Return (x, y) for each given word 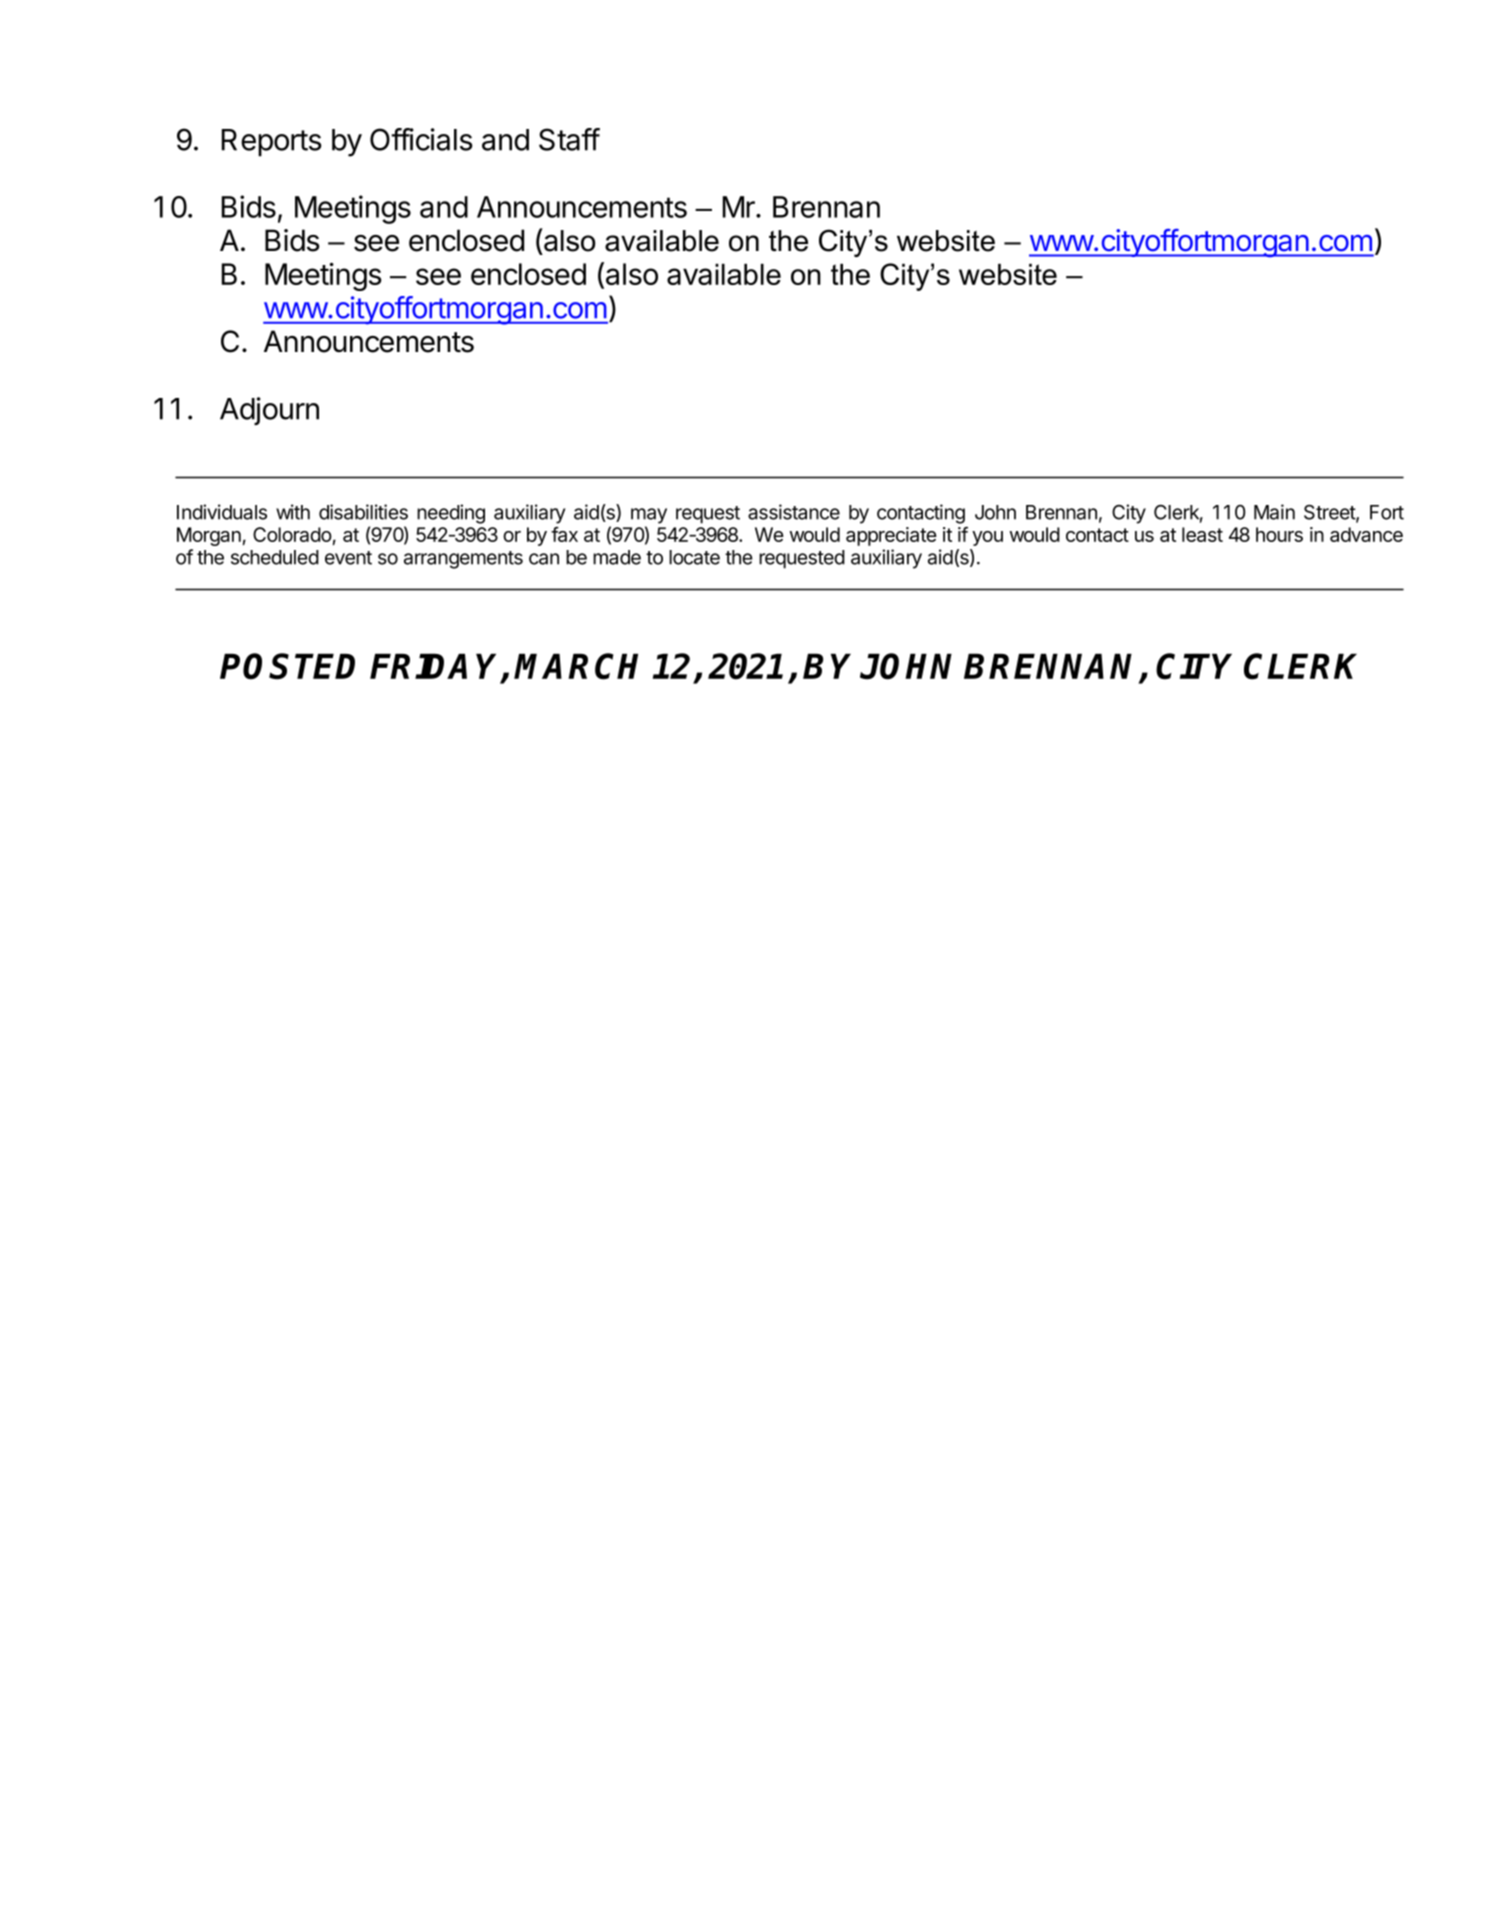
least (1202, 534)
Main (1274, 512)
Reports (272, 143)
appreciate (891, 536)
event (348, 558)
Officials (421, 139)
